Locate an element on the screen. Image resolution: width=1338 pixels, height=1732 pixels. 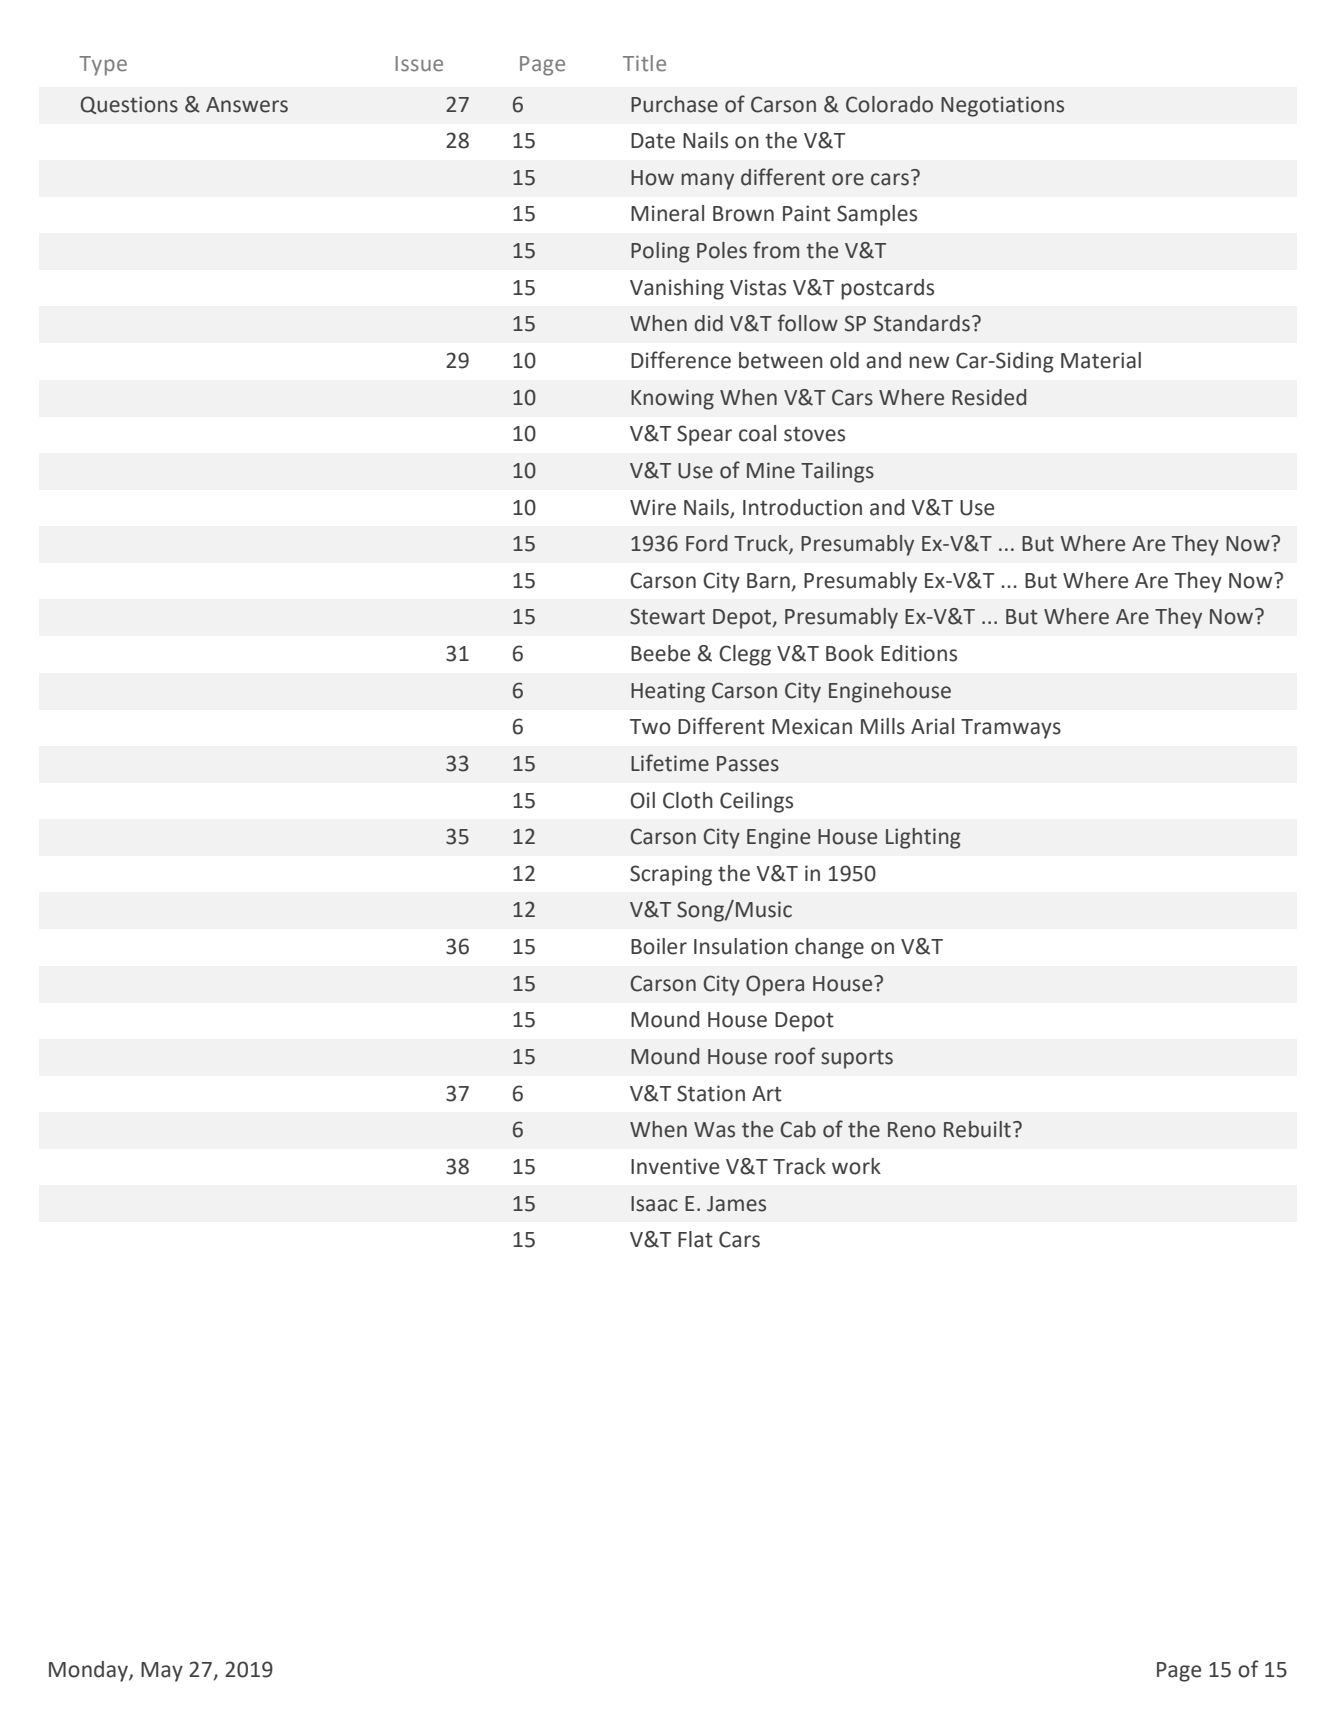
Beebe is located at coordinates (660, 653).
